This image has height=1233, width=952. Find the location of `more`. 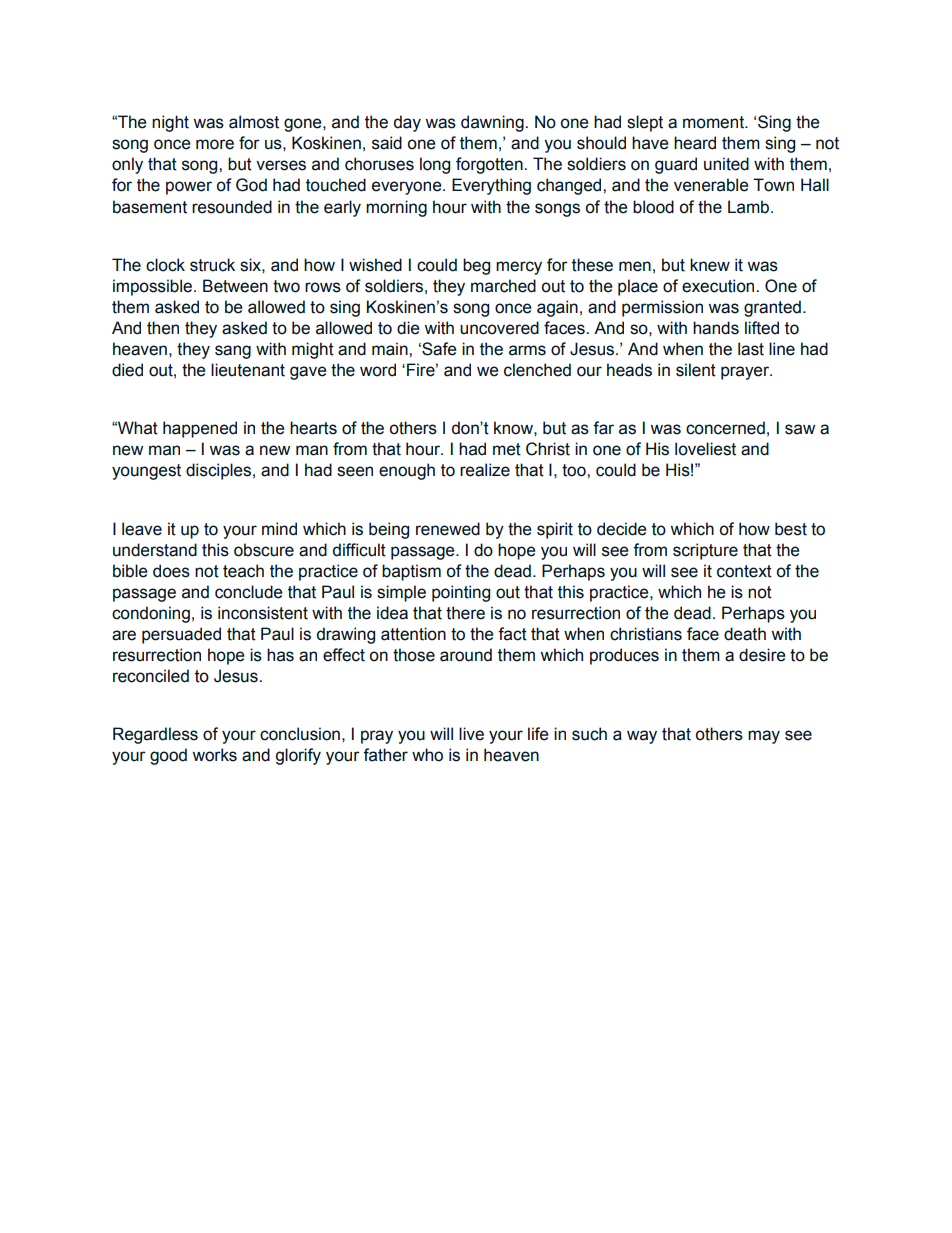

more is located at coordinates (215, 144).
